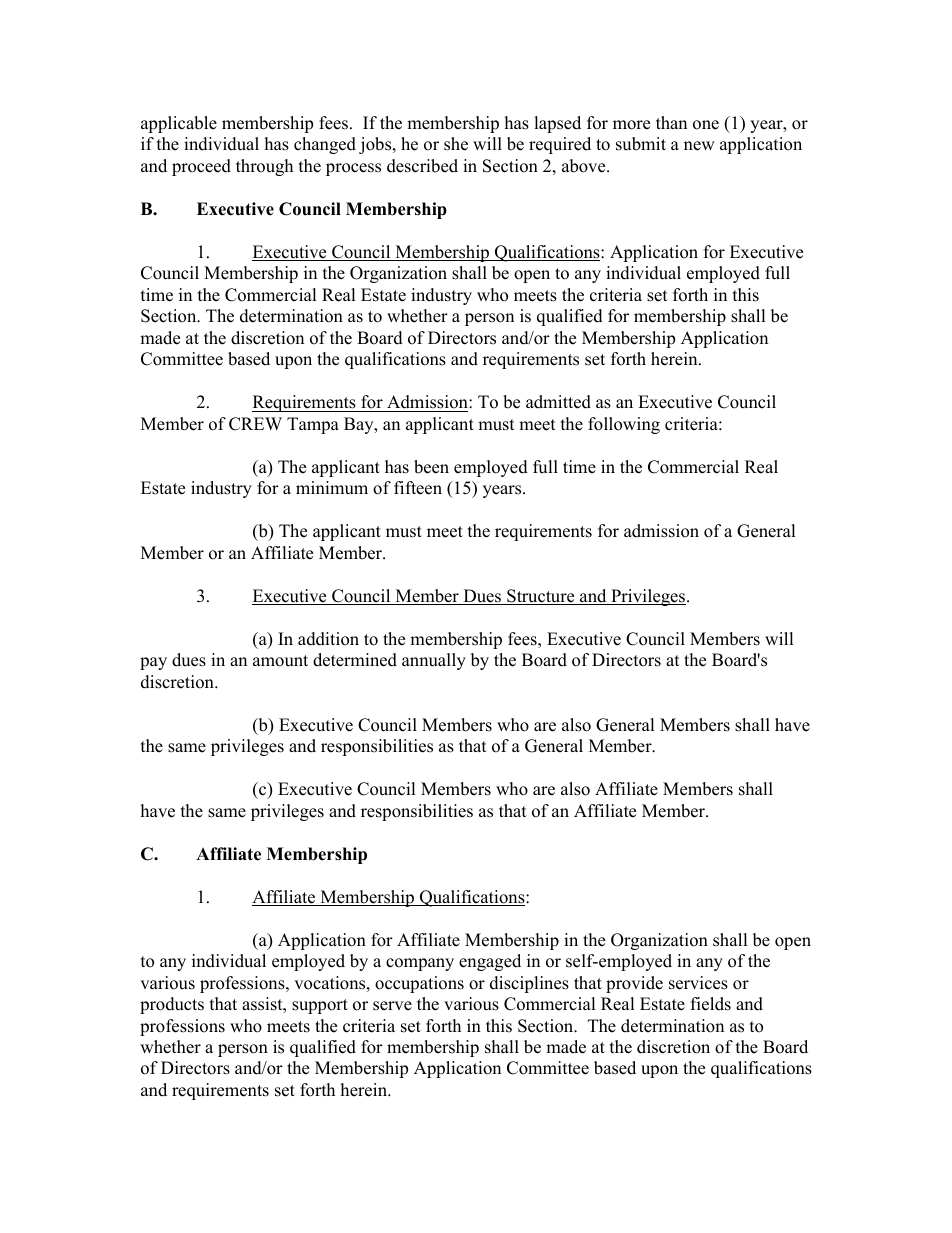 The height and width of the screenshot is (1233, 952). What do you see at coordinates (419, 984) in the screenshot?
I see `occupations` at bounding box center [419, 984].
